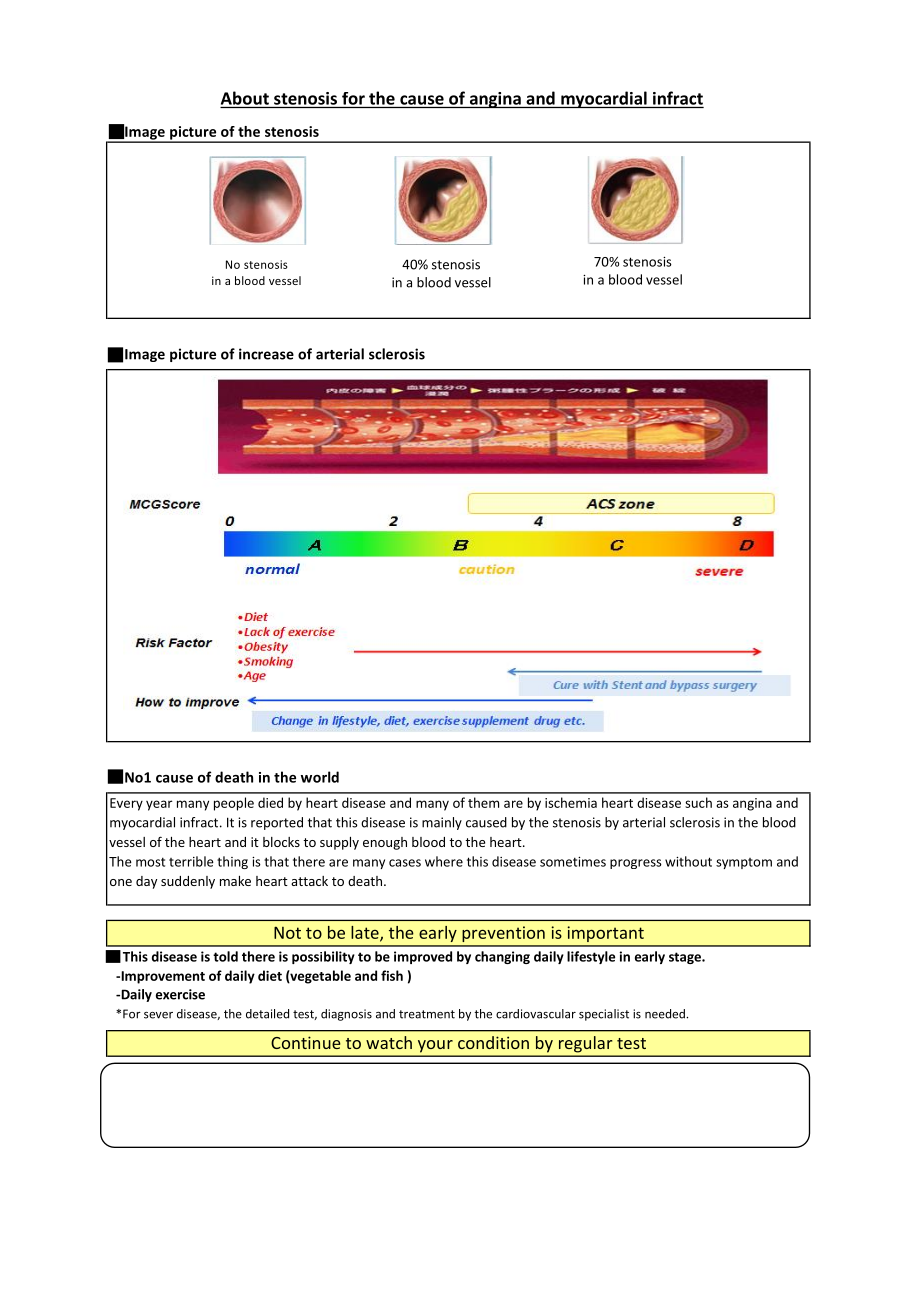  What do you see at coordinates (180, 994) in the screenshot?
I see `exercise` at bounding box center [180, 994].
